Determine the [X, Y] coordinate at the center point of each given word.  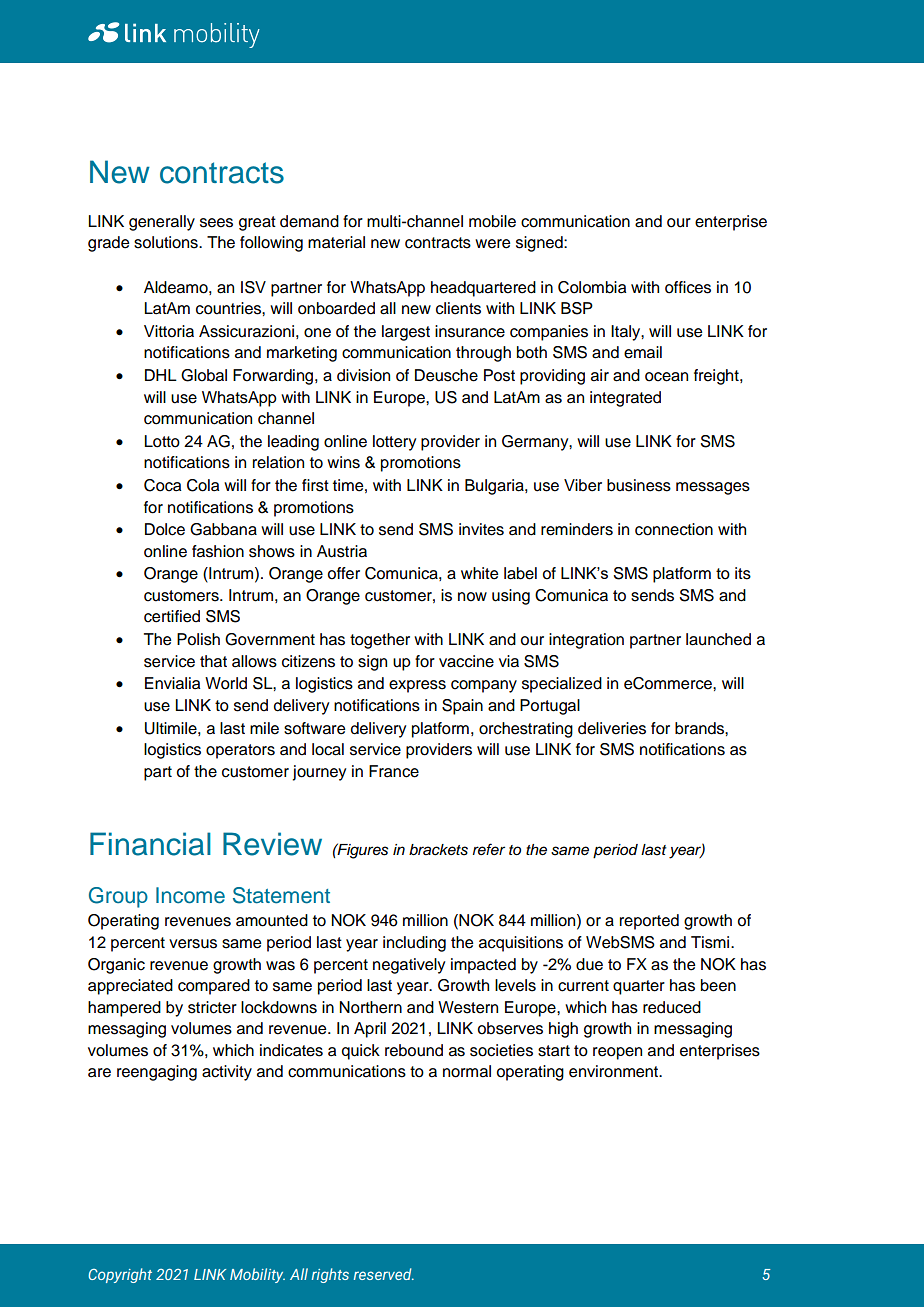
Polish [198, 639]
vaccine [466, 661]
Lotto [162, 441]
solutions [167, 242]
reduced [672, 1007]
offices [688, 287]
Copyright [120, 1275]
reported [649, 922]
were [492, 244]
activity [227, 1073]
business [639, 485]
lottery [394, 443]
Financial [150, 844]
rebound [414, 1050]
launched [718, 639]
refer [489, 849]
